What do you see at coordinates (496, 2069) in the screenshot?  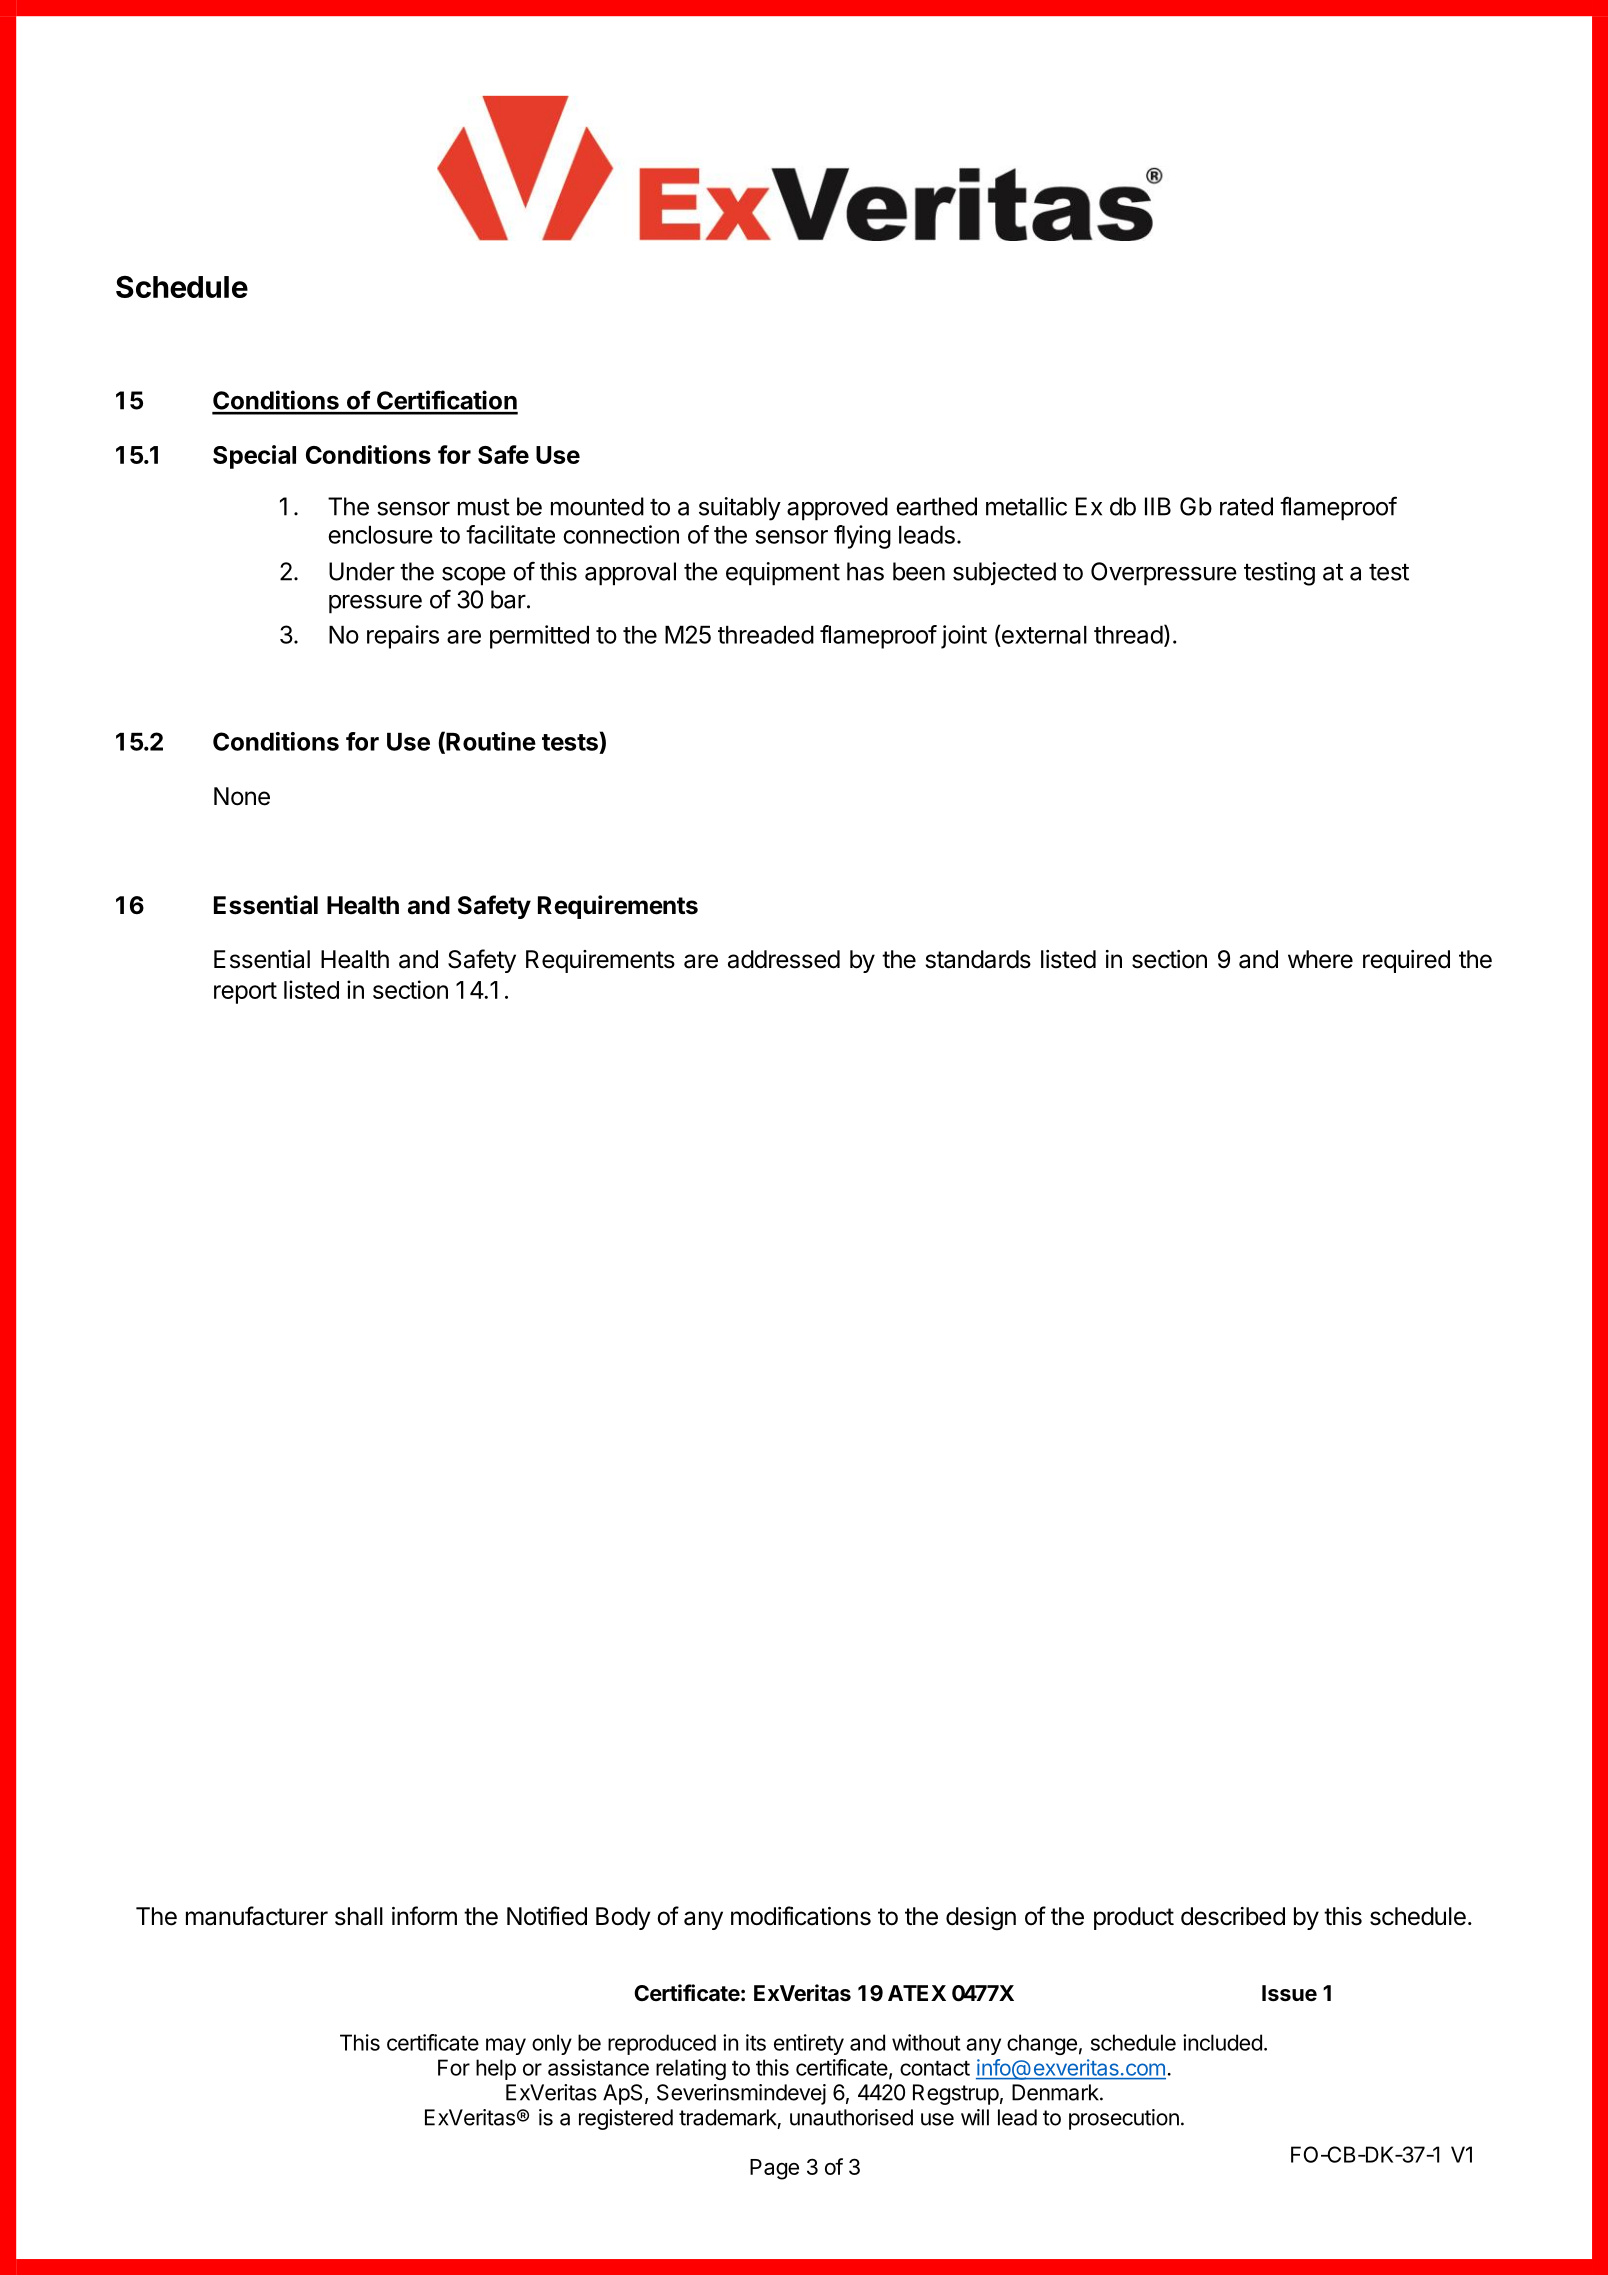 I see `help` at bounding box center [496, 2069].
